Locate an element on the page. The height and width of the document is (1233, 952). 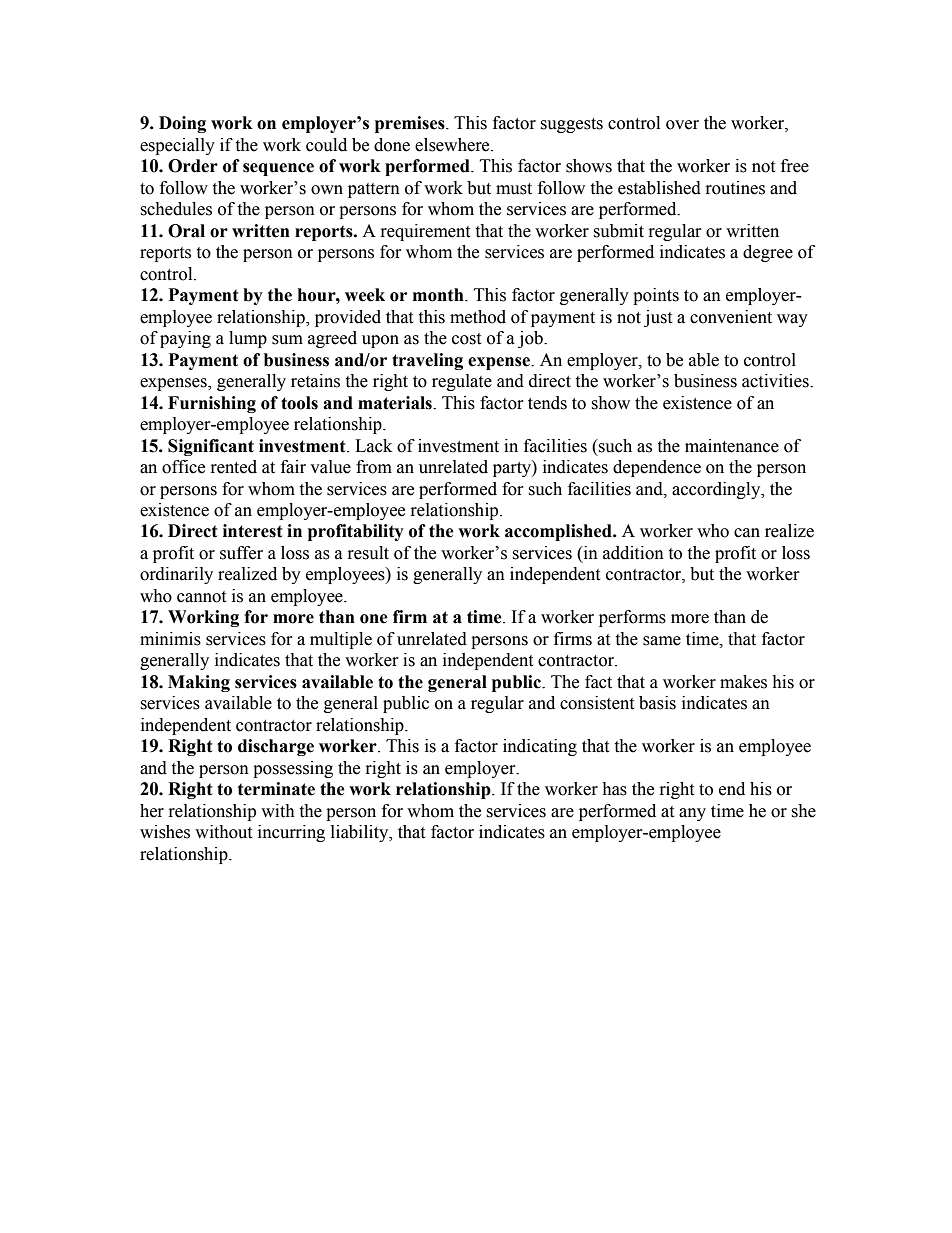
convenient is located at coordinates (731, 317).
